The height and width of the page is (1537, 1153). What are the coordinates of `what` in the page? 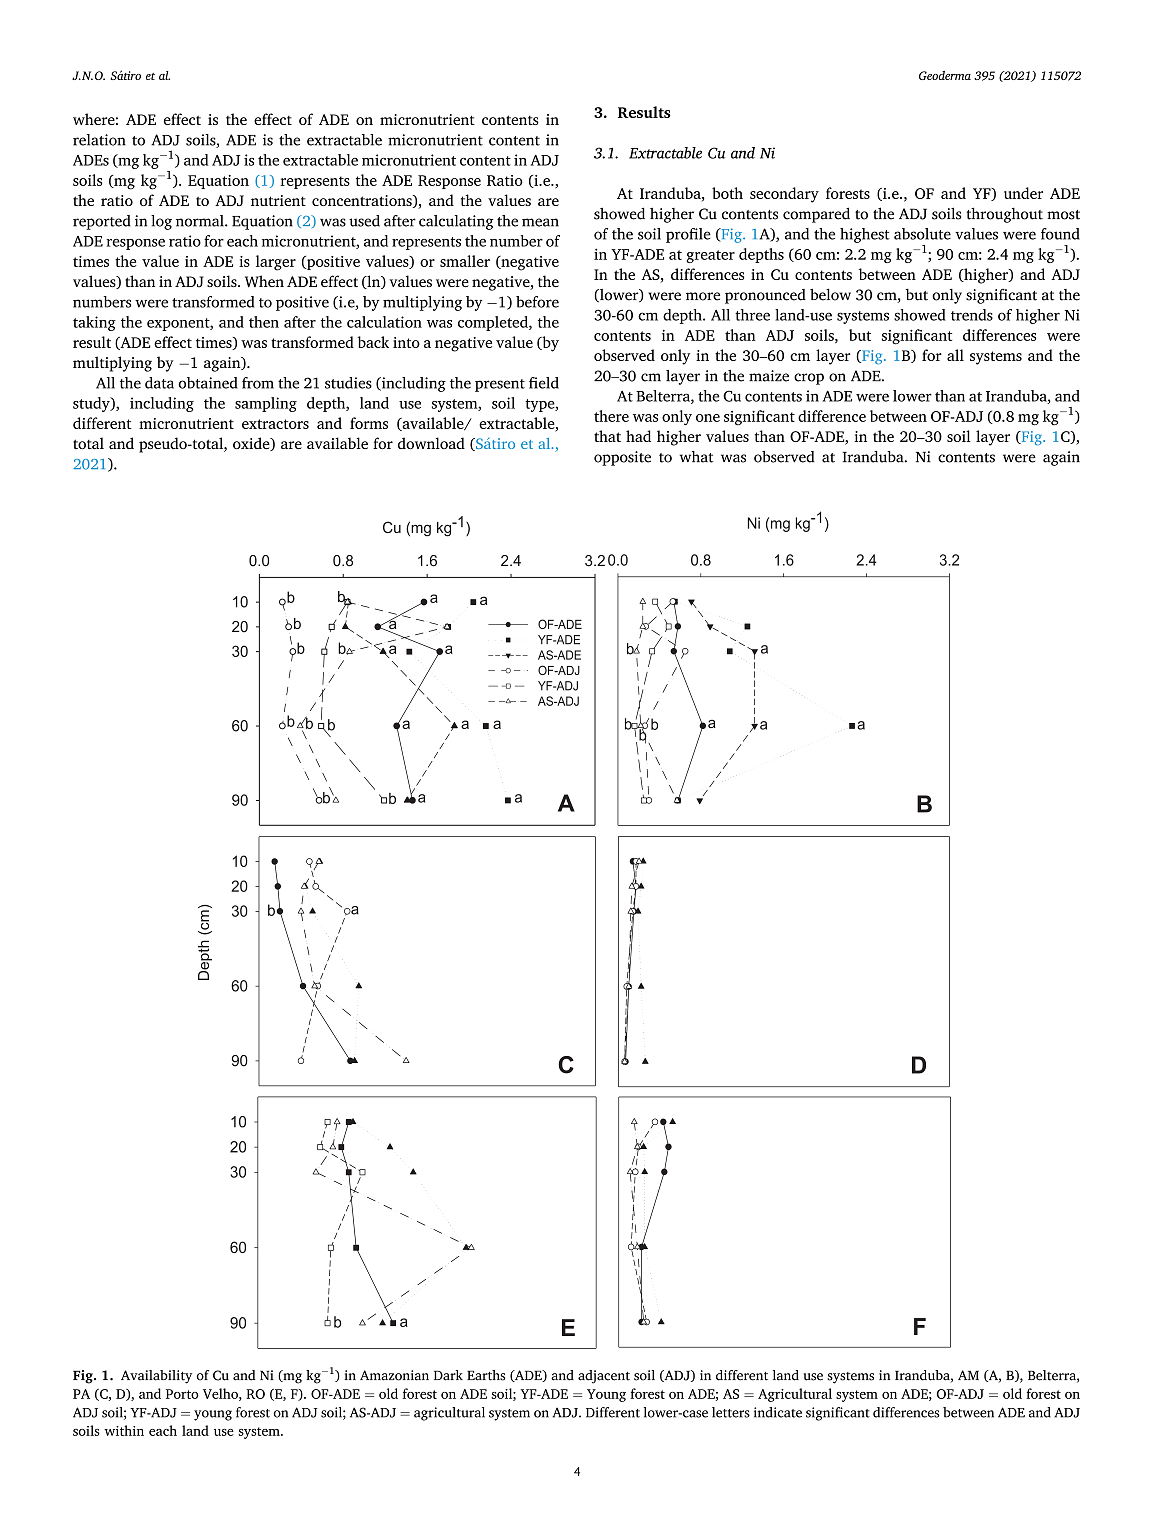 It's located at (697, 457).
